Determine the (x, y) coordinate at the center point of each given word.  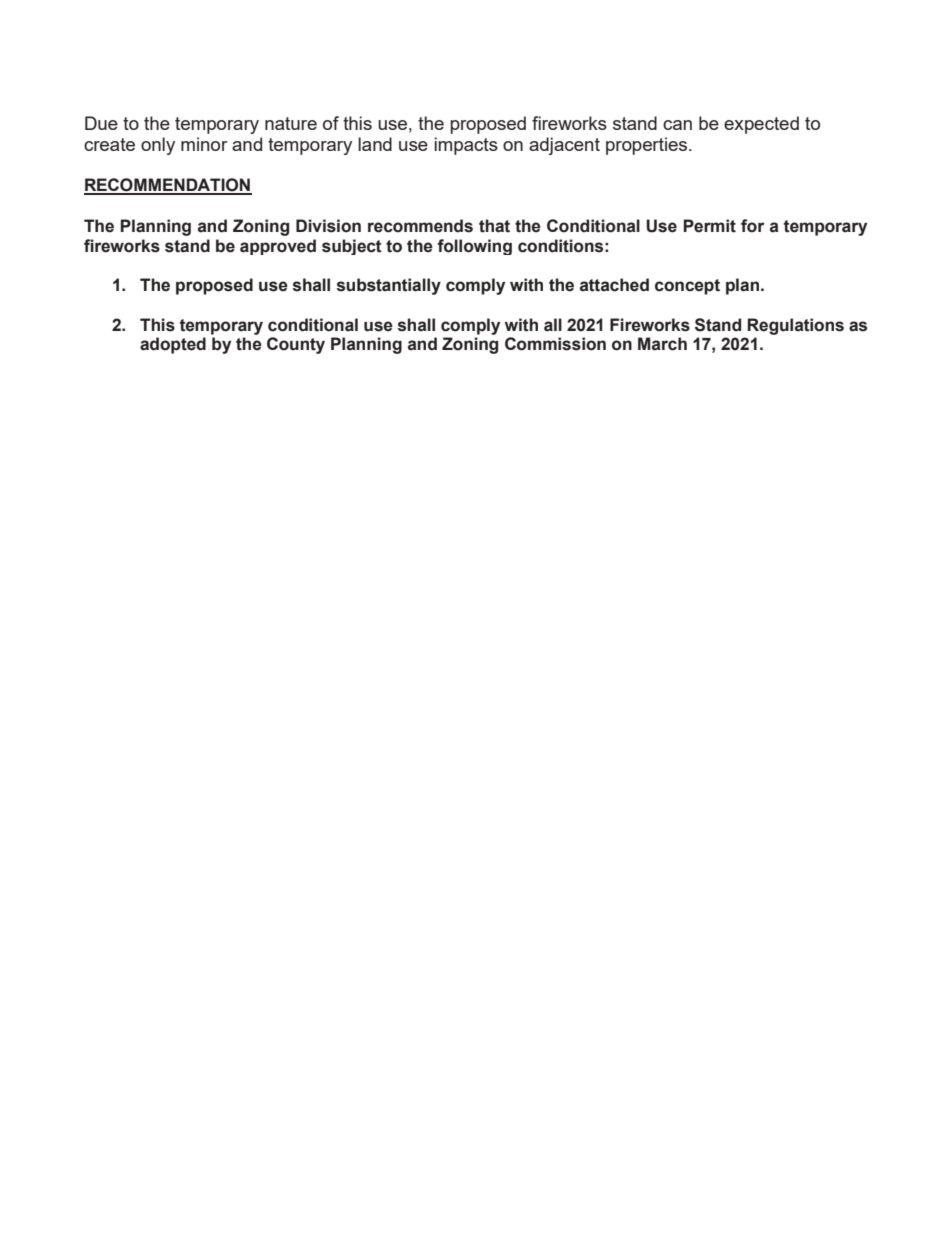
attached (614, 285)
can (677, 125)
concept (687, 287)
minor (204, 144)
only (158, 146)
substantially (389, 286)
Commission (555, 344)
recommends (420, 226)
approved (278, 247)
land (375, 144)
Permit (710, 226)
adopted (173, 345)
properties (648, 146)
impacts (466, 146)
